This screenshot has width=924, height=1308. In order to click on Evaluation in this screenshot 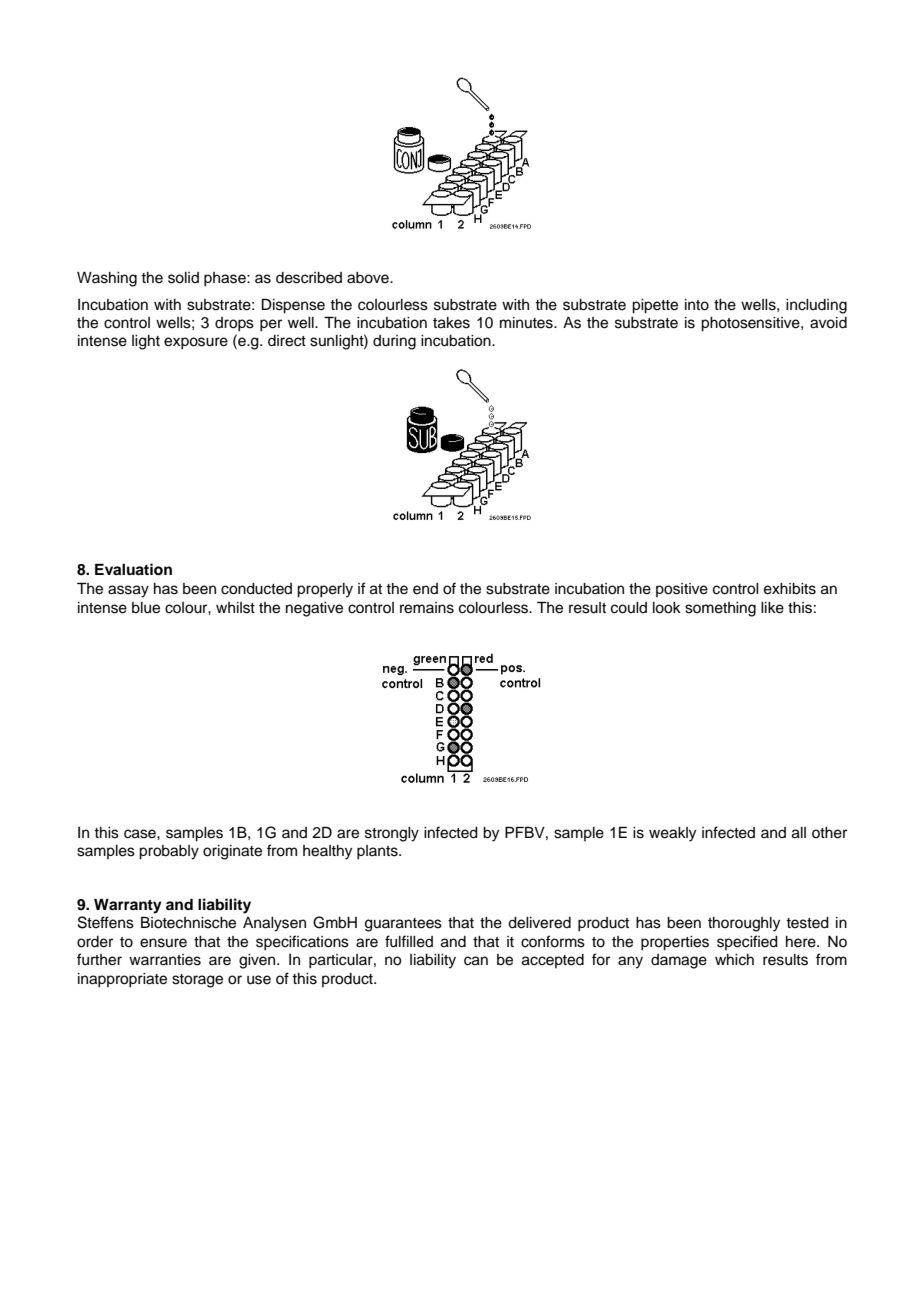, I will do `click(133, 569)`.
